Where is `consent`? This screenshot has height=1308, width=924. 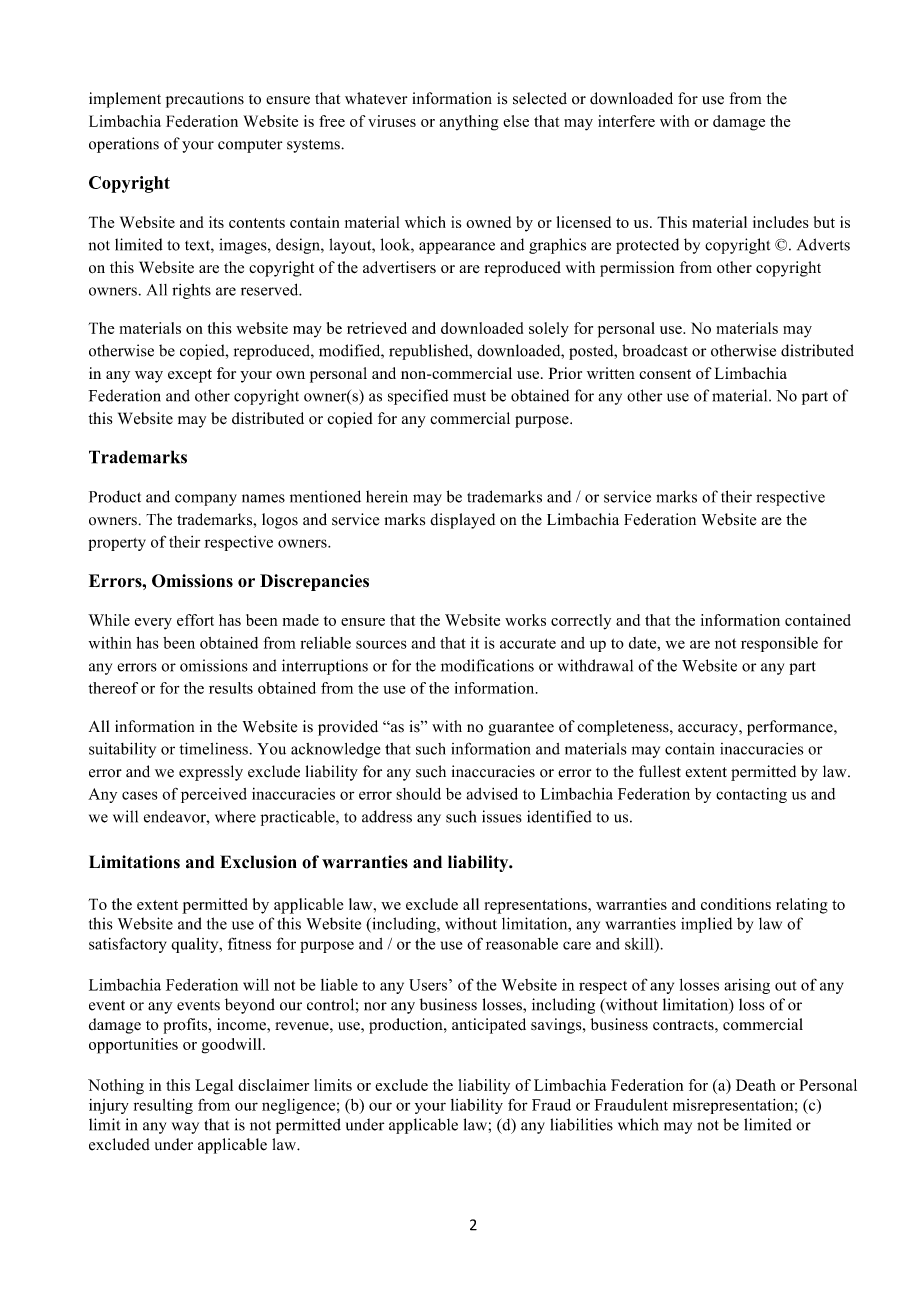 consent is located at coordinates (665, 374).
